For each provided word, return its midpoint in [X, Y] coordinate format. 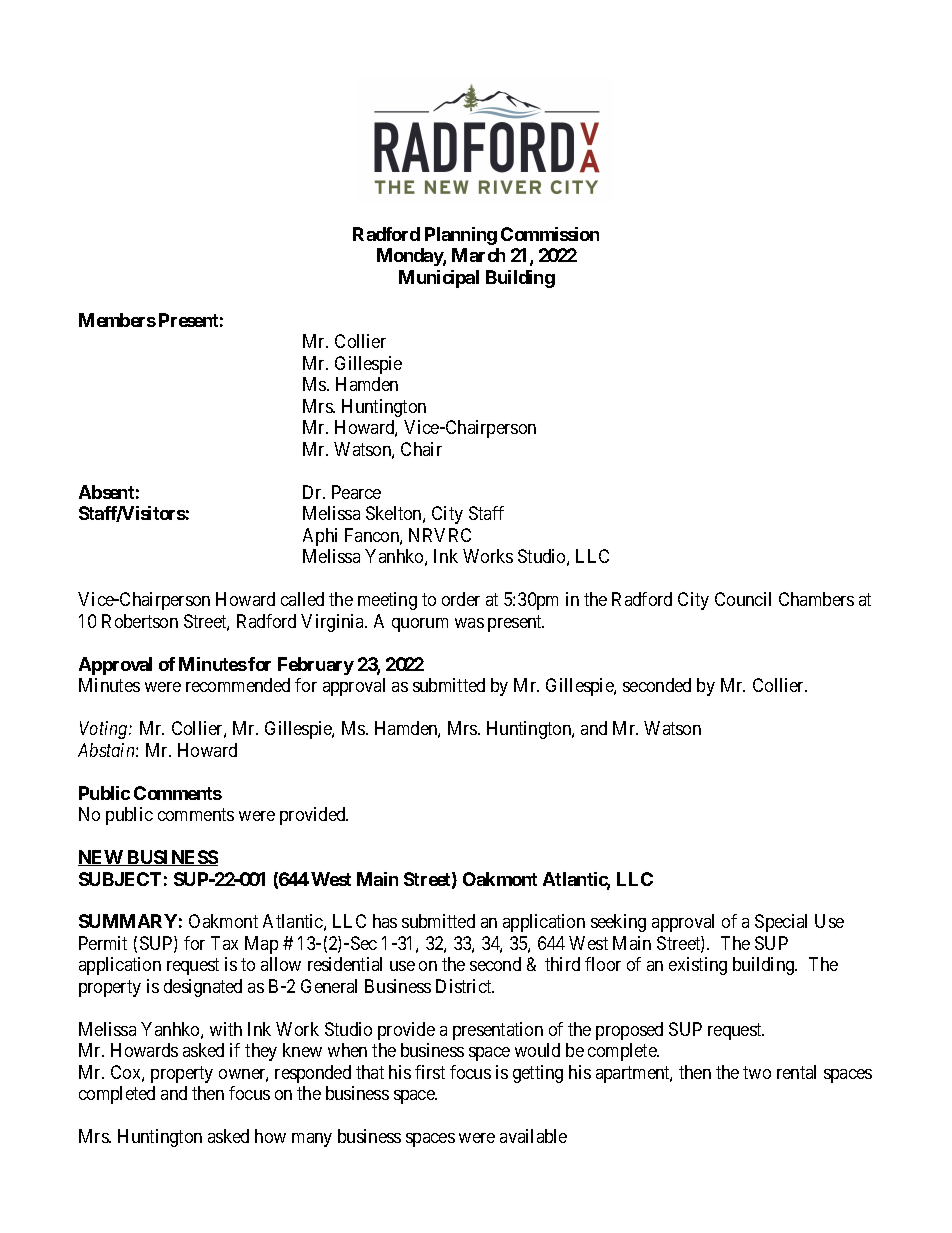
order [461, 599]
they [261, 1052]
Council [743, 599]
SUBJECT [120, 879]
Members [117, 320]
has [385, 921]
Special [781, 923]
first [430, 1072]
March [478, 255]
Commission [550, 234]
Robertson [140, 621]
